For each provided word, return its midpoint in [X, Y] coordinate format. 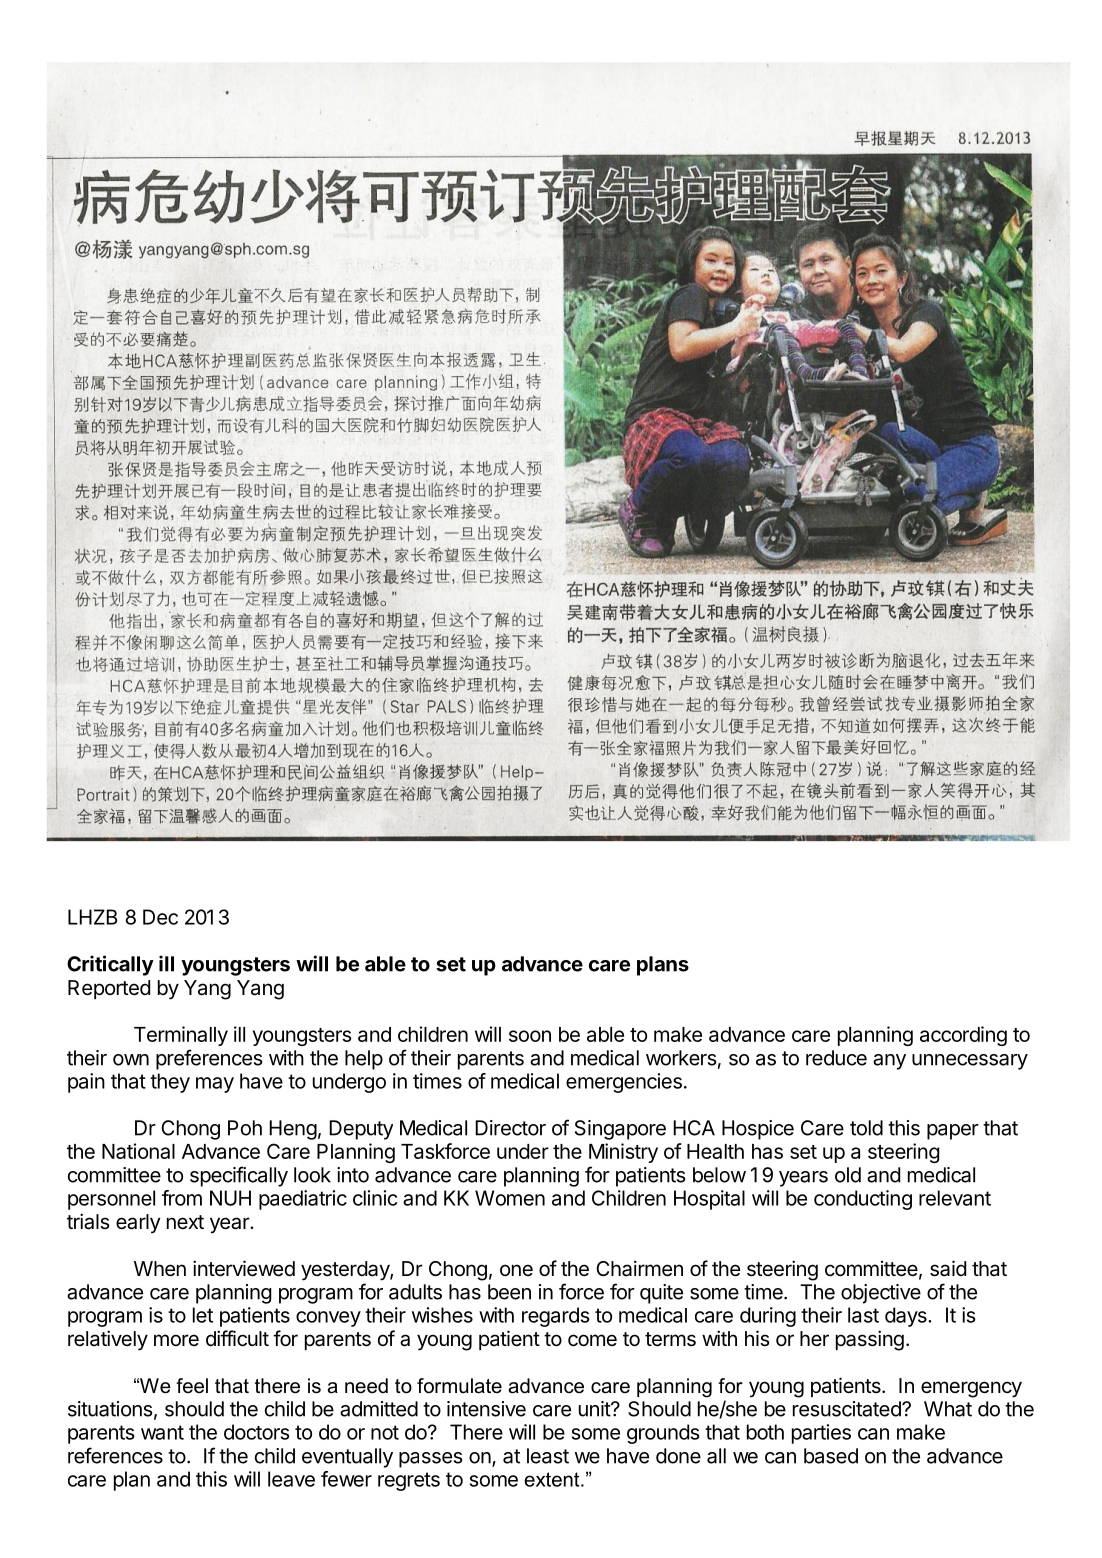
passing [870, 1340]
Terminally [181, 1036]
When [160, 1269]
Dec [160, 917]
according [963, 1036]
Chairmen [639, 1268]
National [138, 1151]
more [176, 1340]
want [162, 1432]
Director [510, 1128]
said [948, 1268]
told [866, 1128]
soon [530, 1036]
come [592, 1340]
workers [681, 1058]
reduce [836, 1058]
